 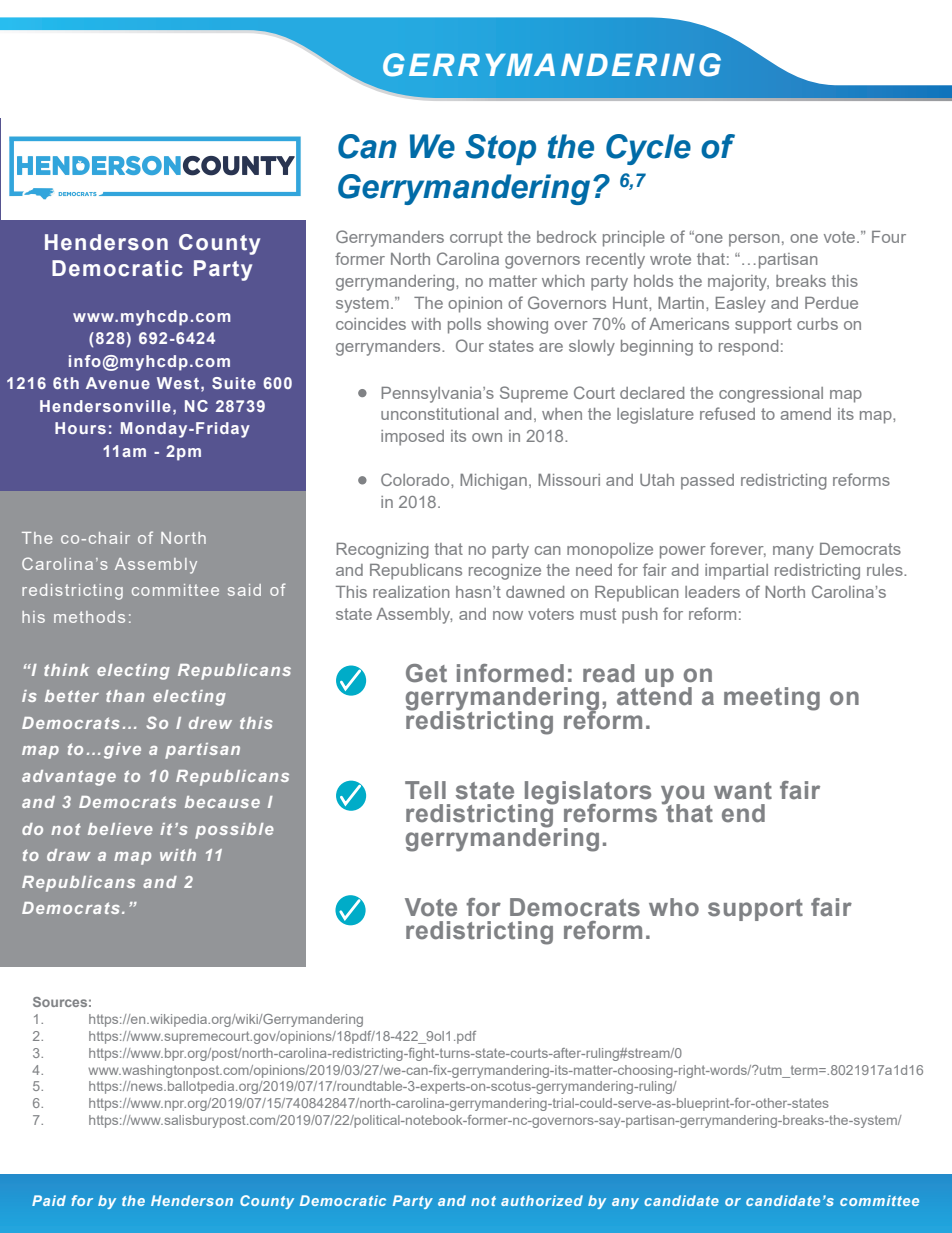 What do you see at coordinates (118, 383) in the screenshot?
I see `Avenue` at bounding box center [118, 383].
